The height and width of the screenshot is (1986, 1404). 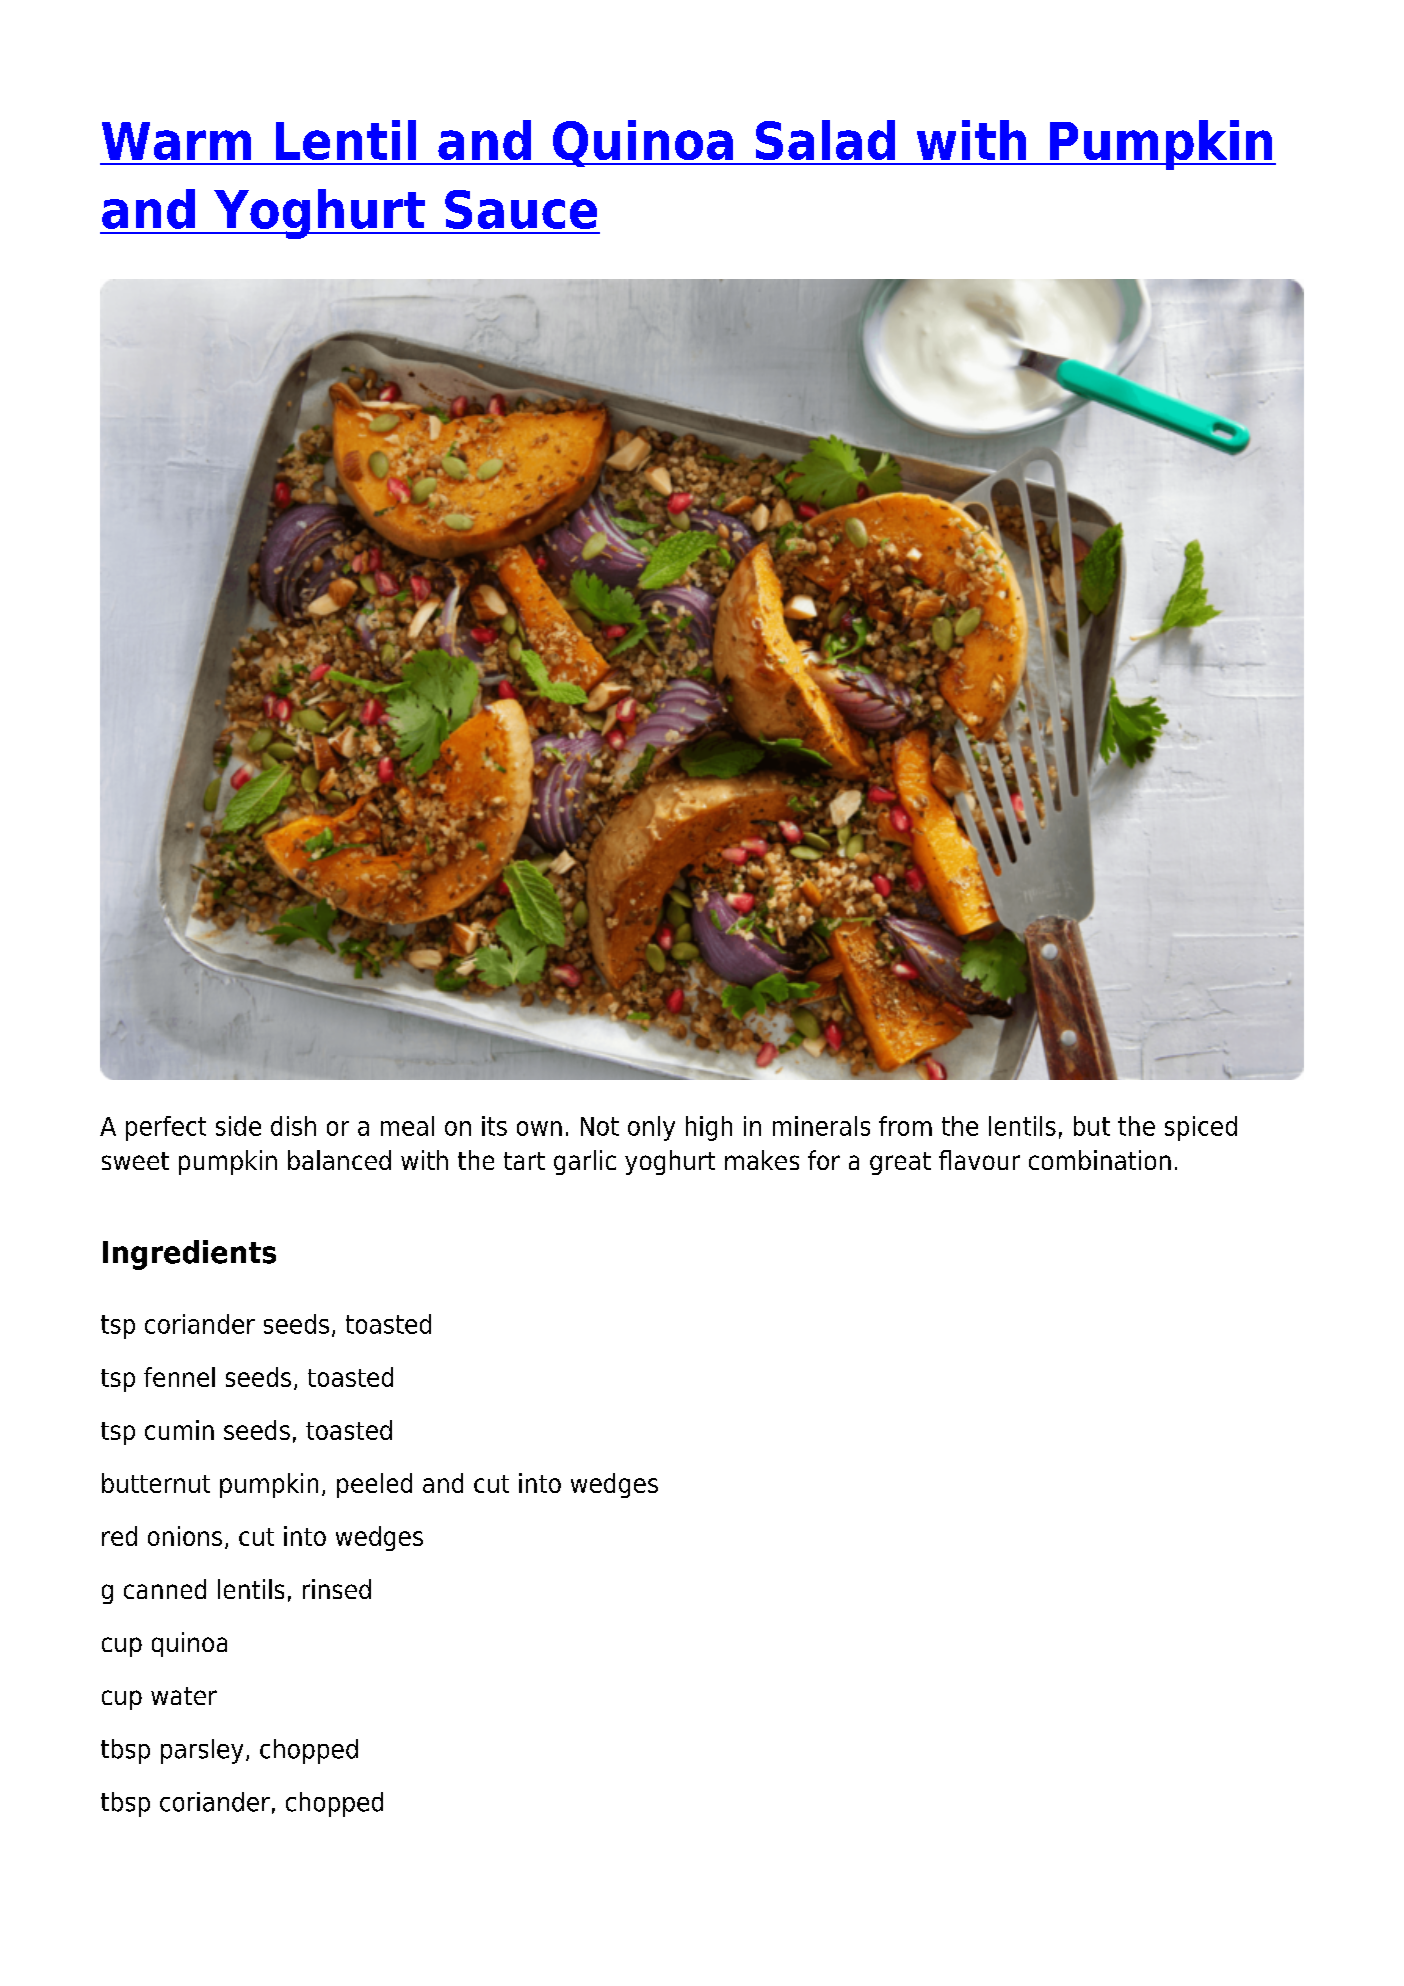 I want to click on Sauce, so click(x=521, y=209).
